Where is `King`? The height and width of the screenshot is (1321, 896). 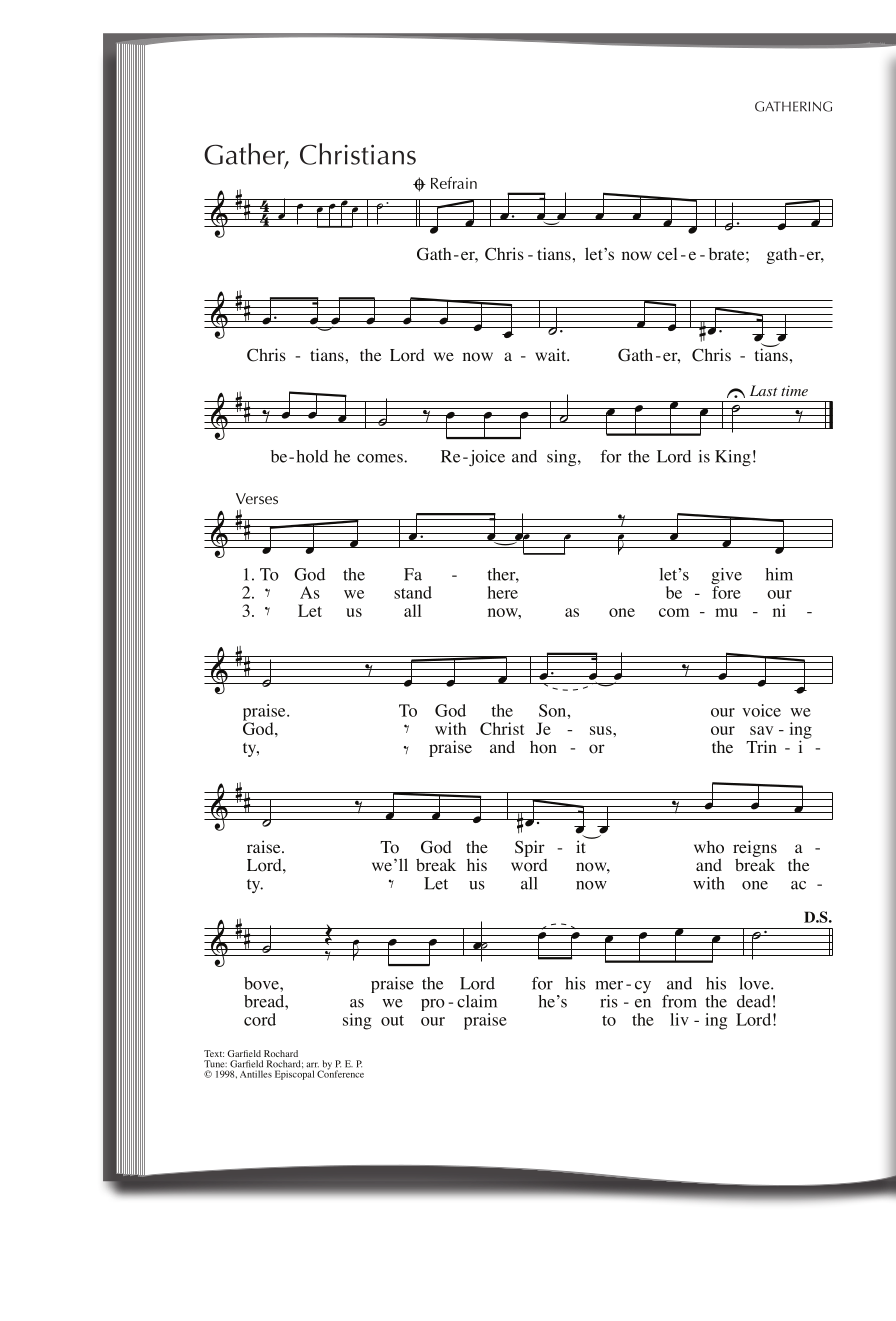
King is located at coordinates (733, 458).
